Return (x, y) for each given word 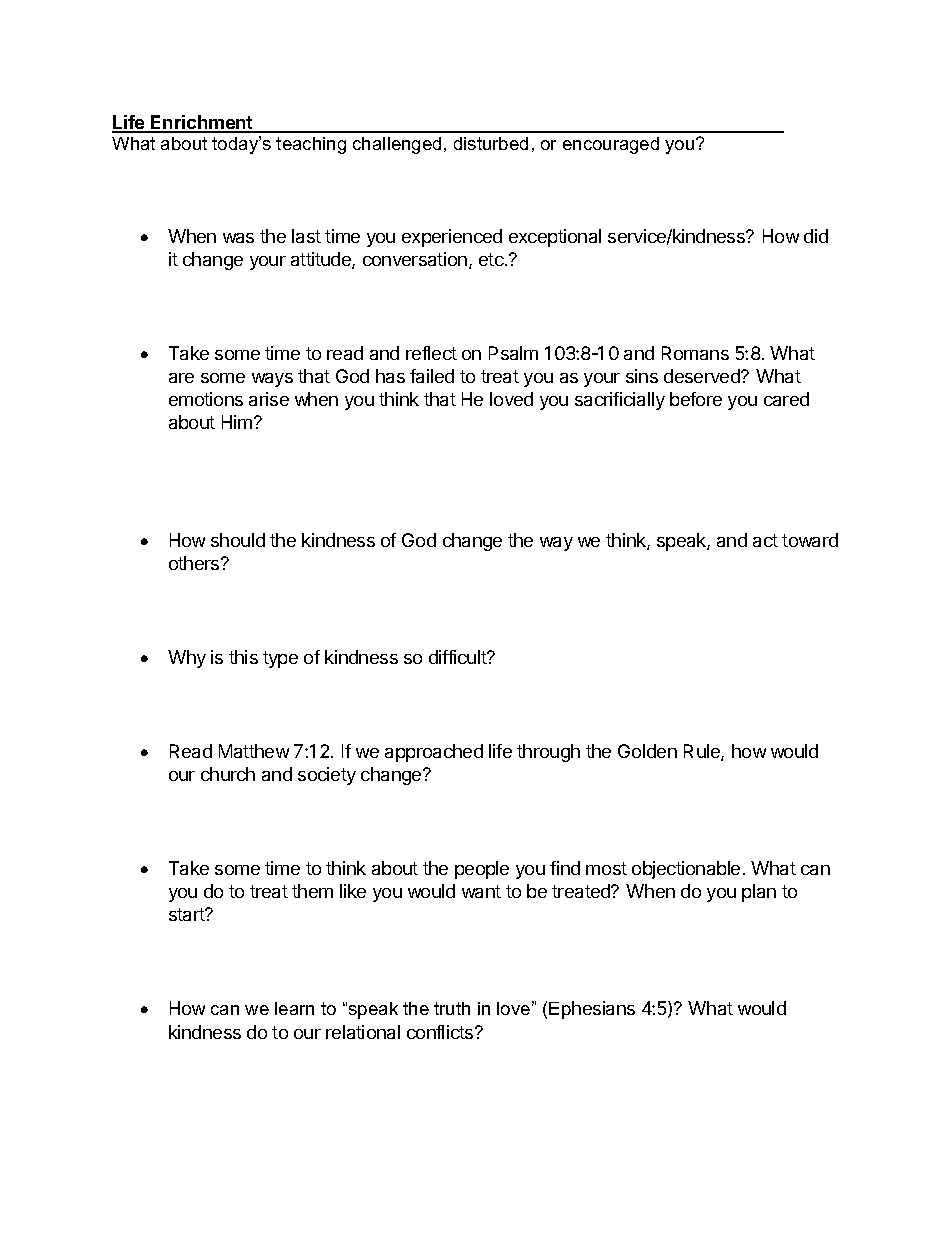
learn (294, 1008)
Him (237, 422)
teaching (311, 145)
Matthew (254, 751)
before (696, 399)
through (548, 753)
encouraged (611, 145)
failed (432, 376)
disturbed (491, 143)
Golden (647, 751)
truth (452, 1008)
